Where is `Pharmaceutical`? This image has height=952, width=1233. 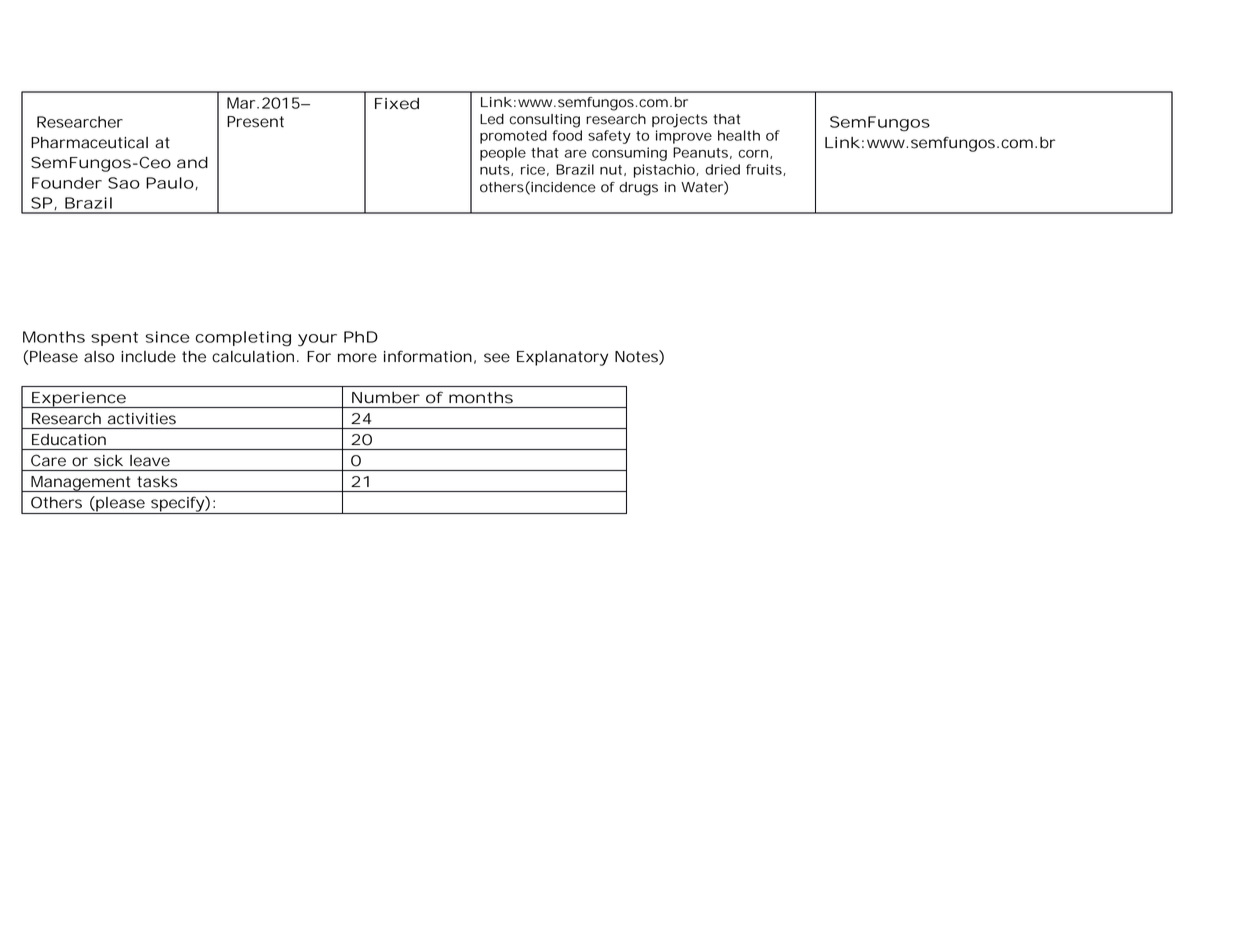 Pharmaceutical is located at coordinates (89, 143).
